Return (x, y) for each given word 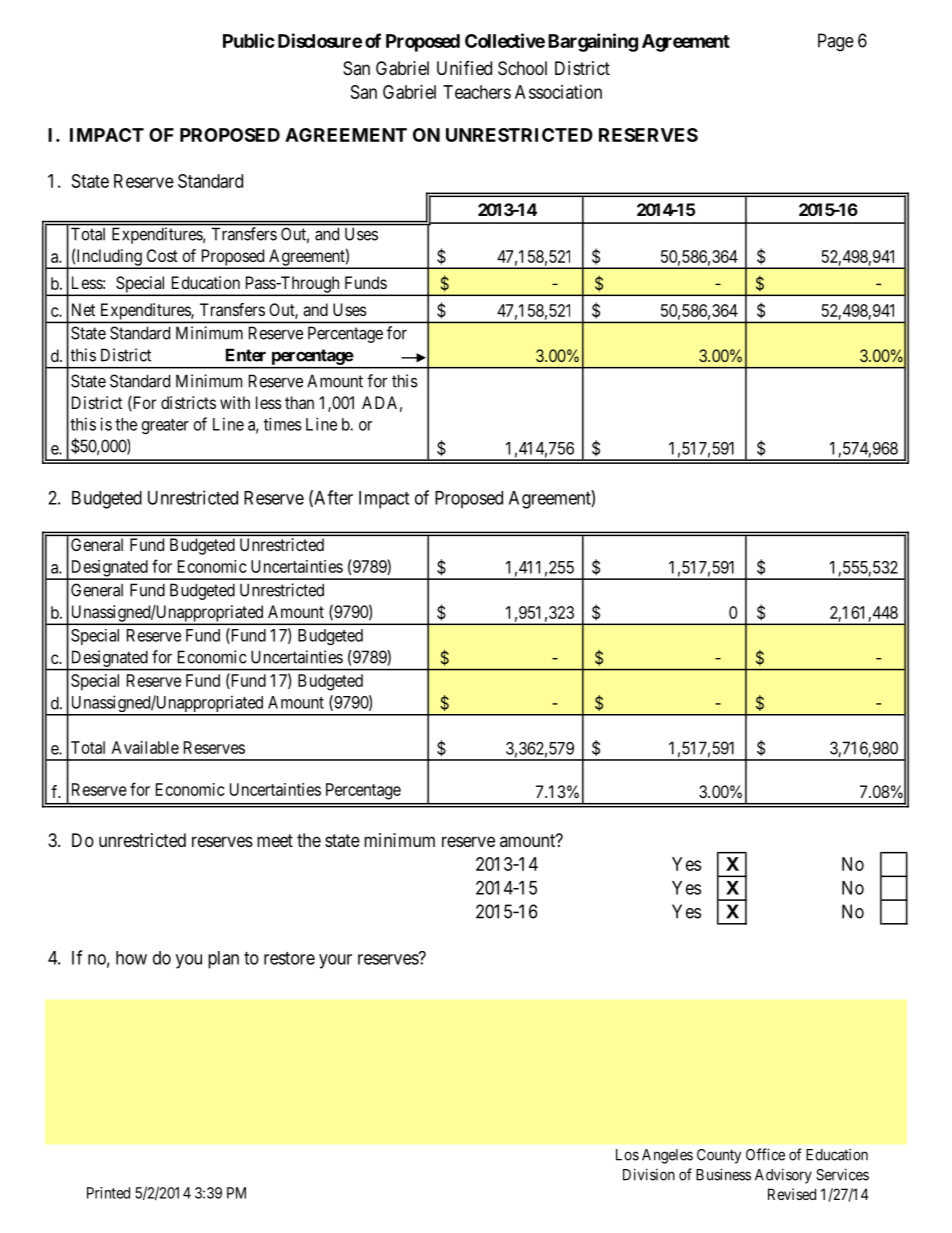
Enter (246, 355)
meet (275, 840)
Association (558, 92)
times (283, 424)
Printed (108, 1193)
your (335, 961)
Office (765, 1154)
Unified (464, 67)
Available (145, 747)
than (299, 402)
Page (836, 42)
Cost (162, 255)
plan (223, 960)
